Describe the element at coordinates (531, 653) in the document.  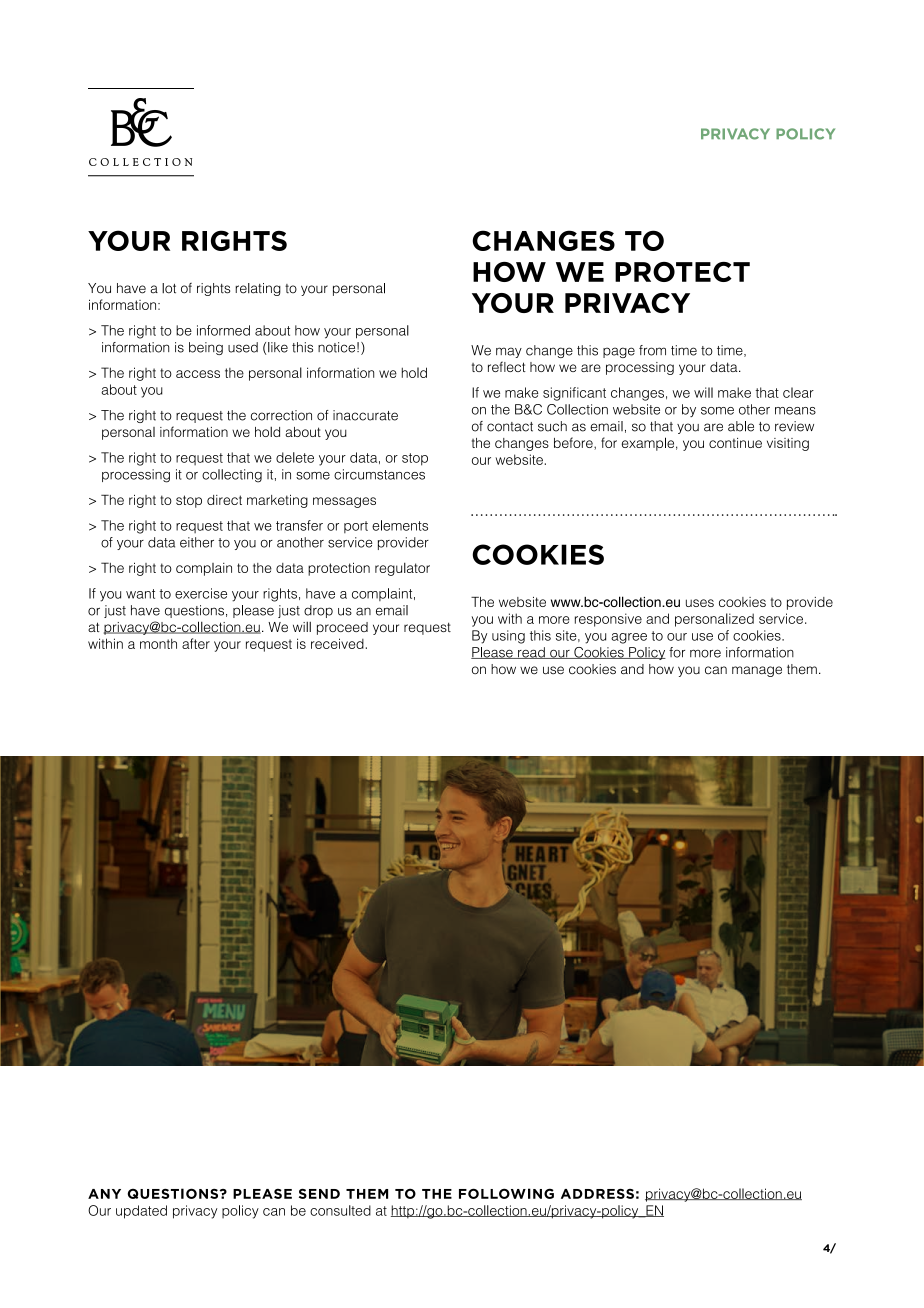
I see `read` at that location.
